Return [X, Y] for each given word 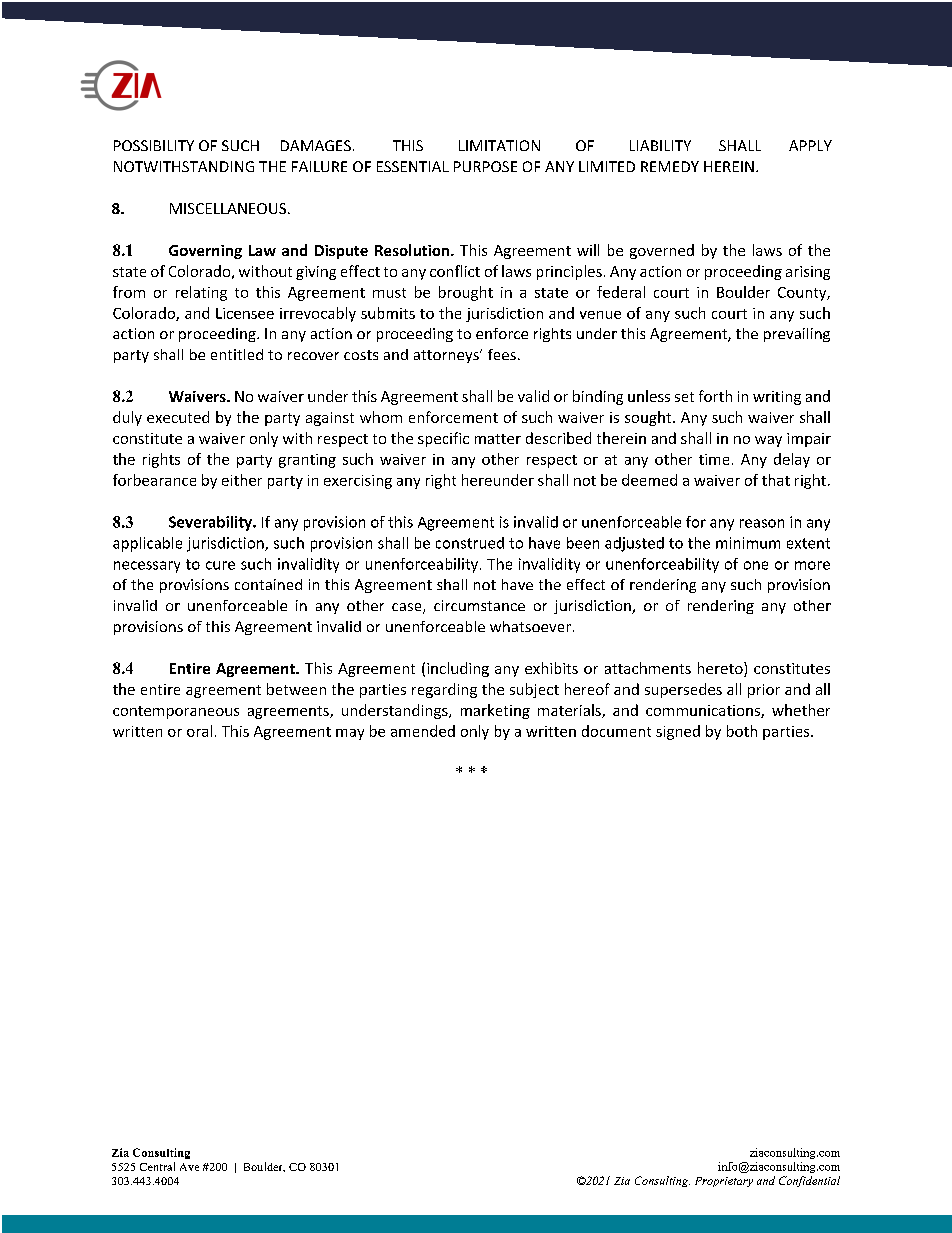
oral [199, 731]
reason [762, 523]
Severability [212, 523]
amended [423, 731]
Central [157, 1166]
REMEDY [670, 166]
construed [470, 543]
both [742, 731]
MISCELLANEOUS [228, 208]
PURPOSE [485, 166]
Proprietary [724, 1182]
